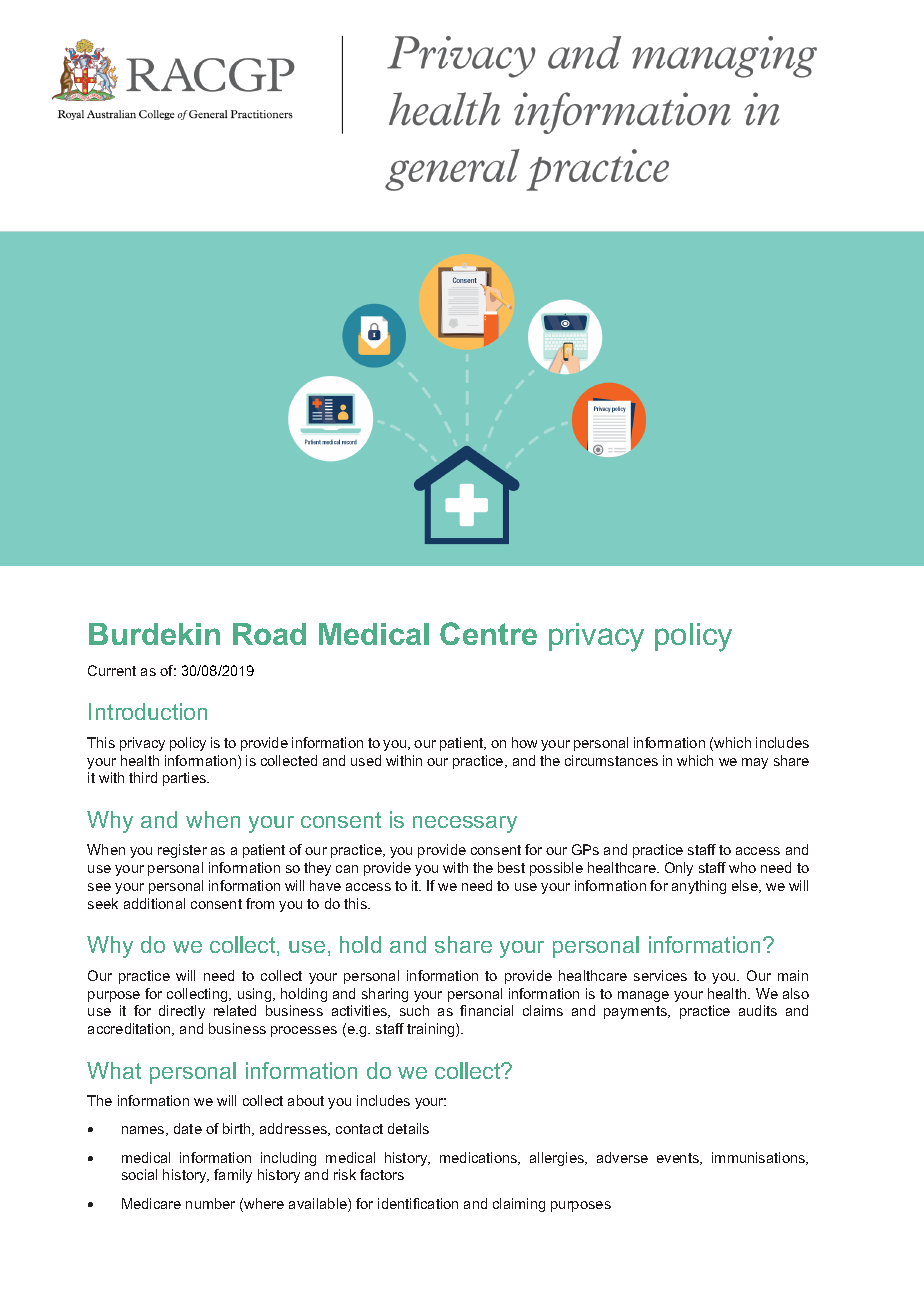  I want to click on Centre, so click(488, 633).
